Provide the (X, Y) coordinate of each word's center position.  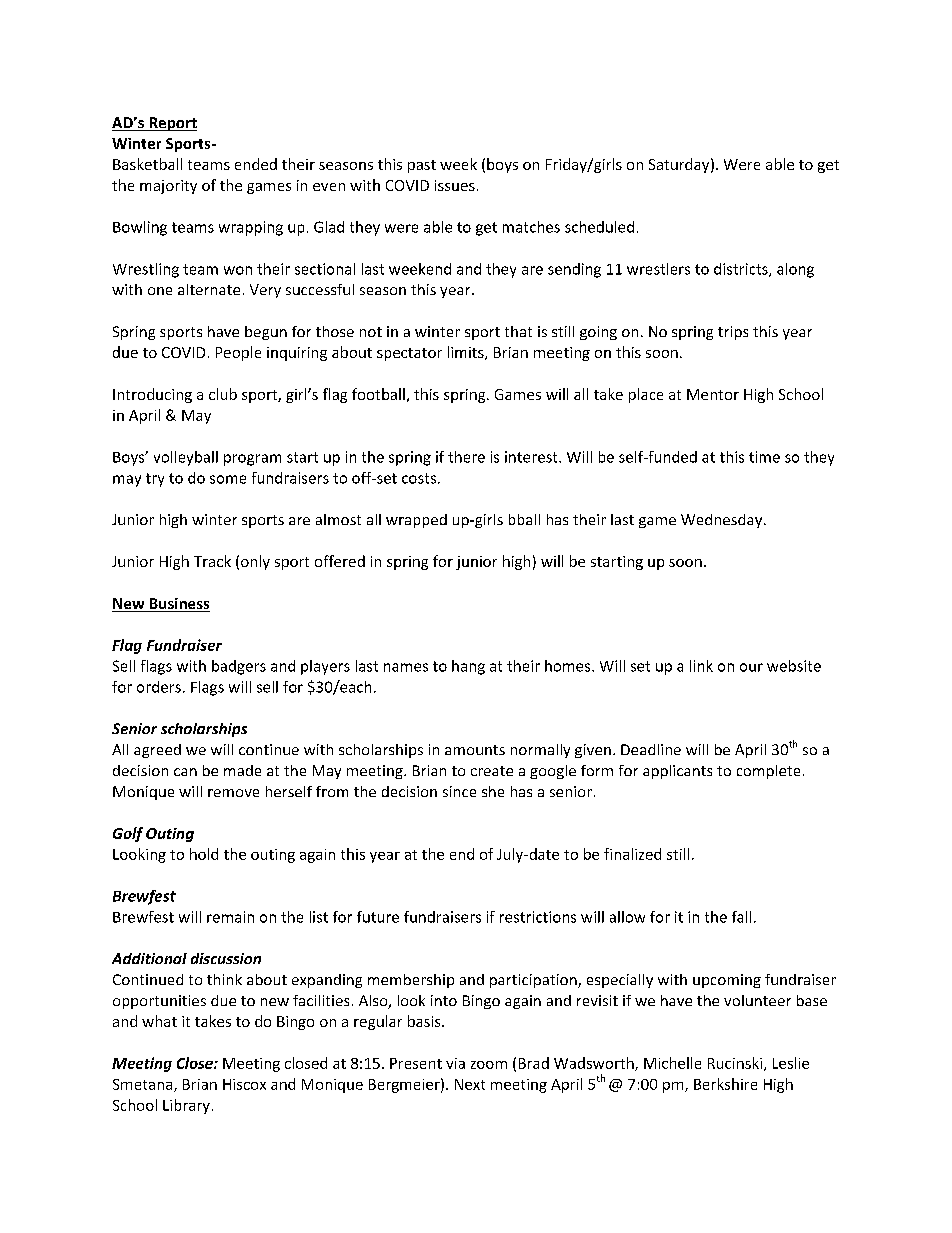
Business (178, 605)
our (751, 667)
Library (186, 1106)
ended (256, 164)
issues (455, 185)
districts (742, 270)
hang (468, 667)
